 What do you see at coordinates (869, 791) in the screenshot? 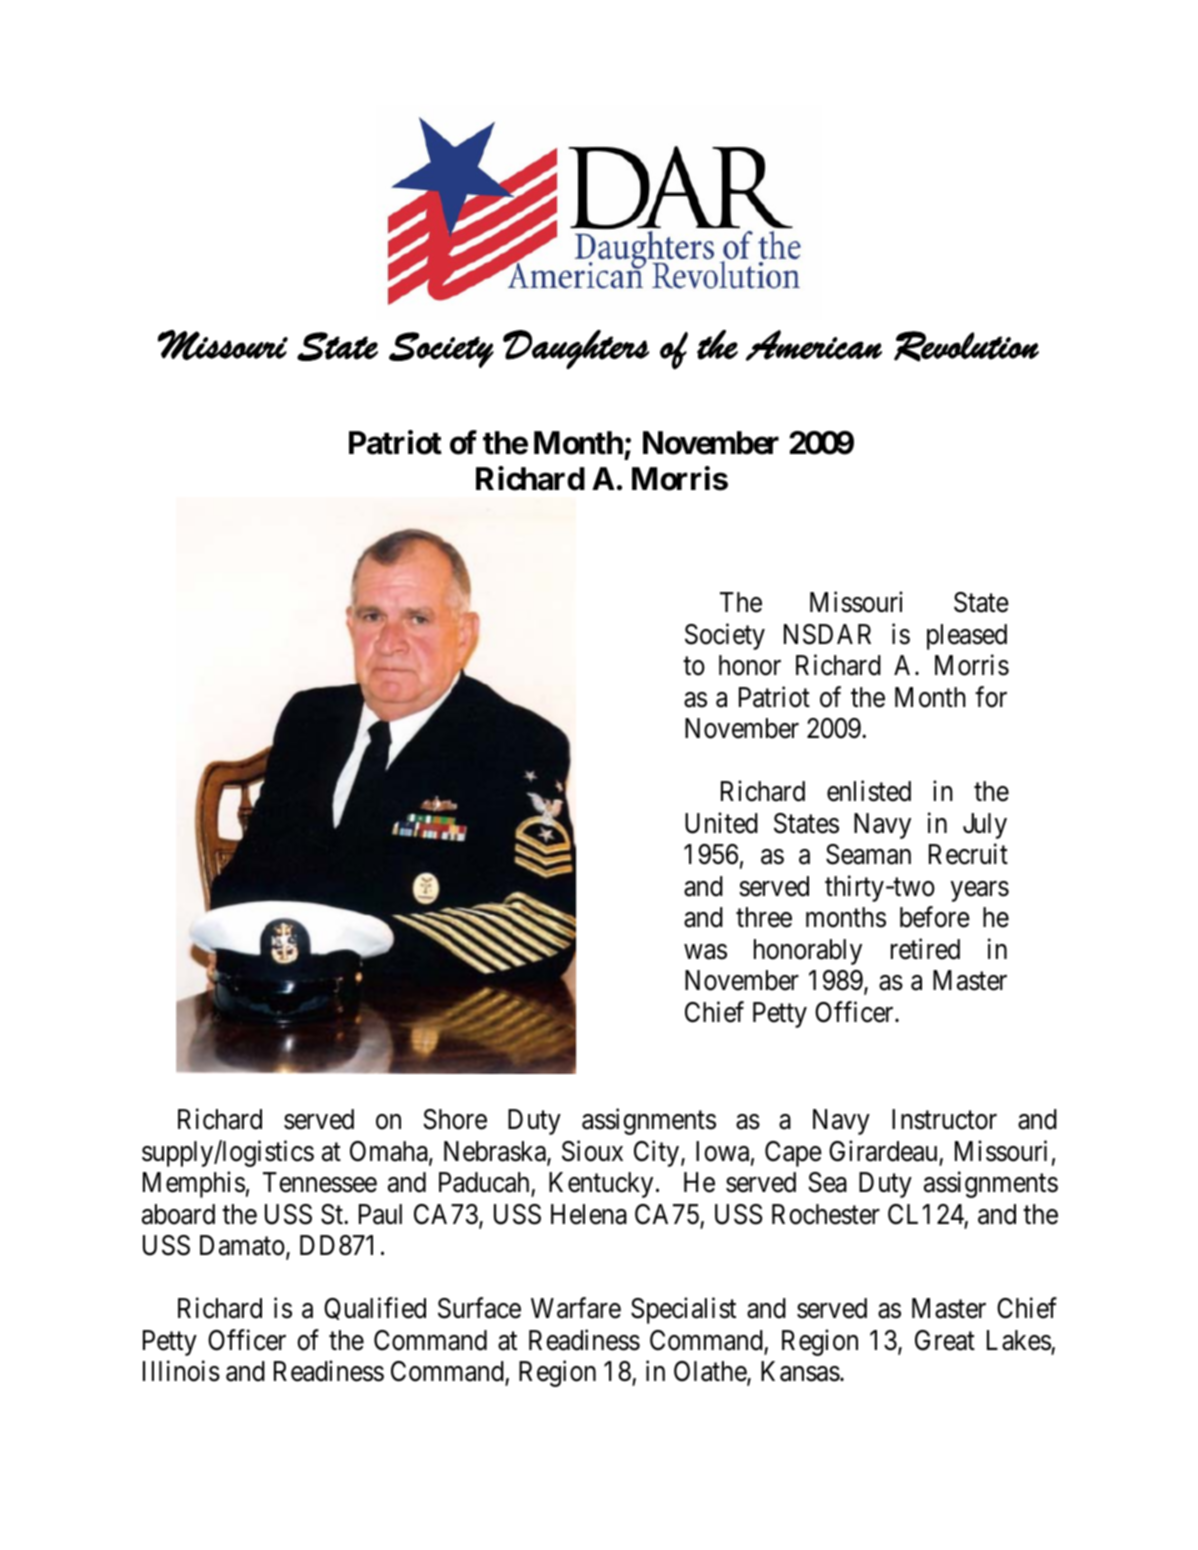
I see `enlisted` at bounding box center [869, 791].
